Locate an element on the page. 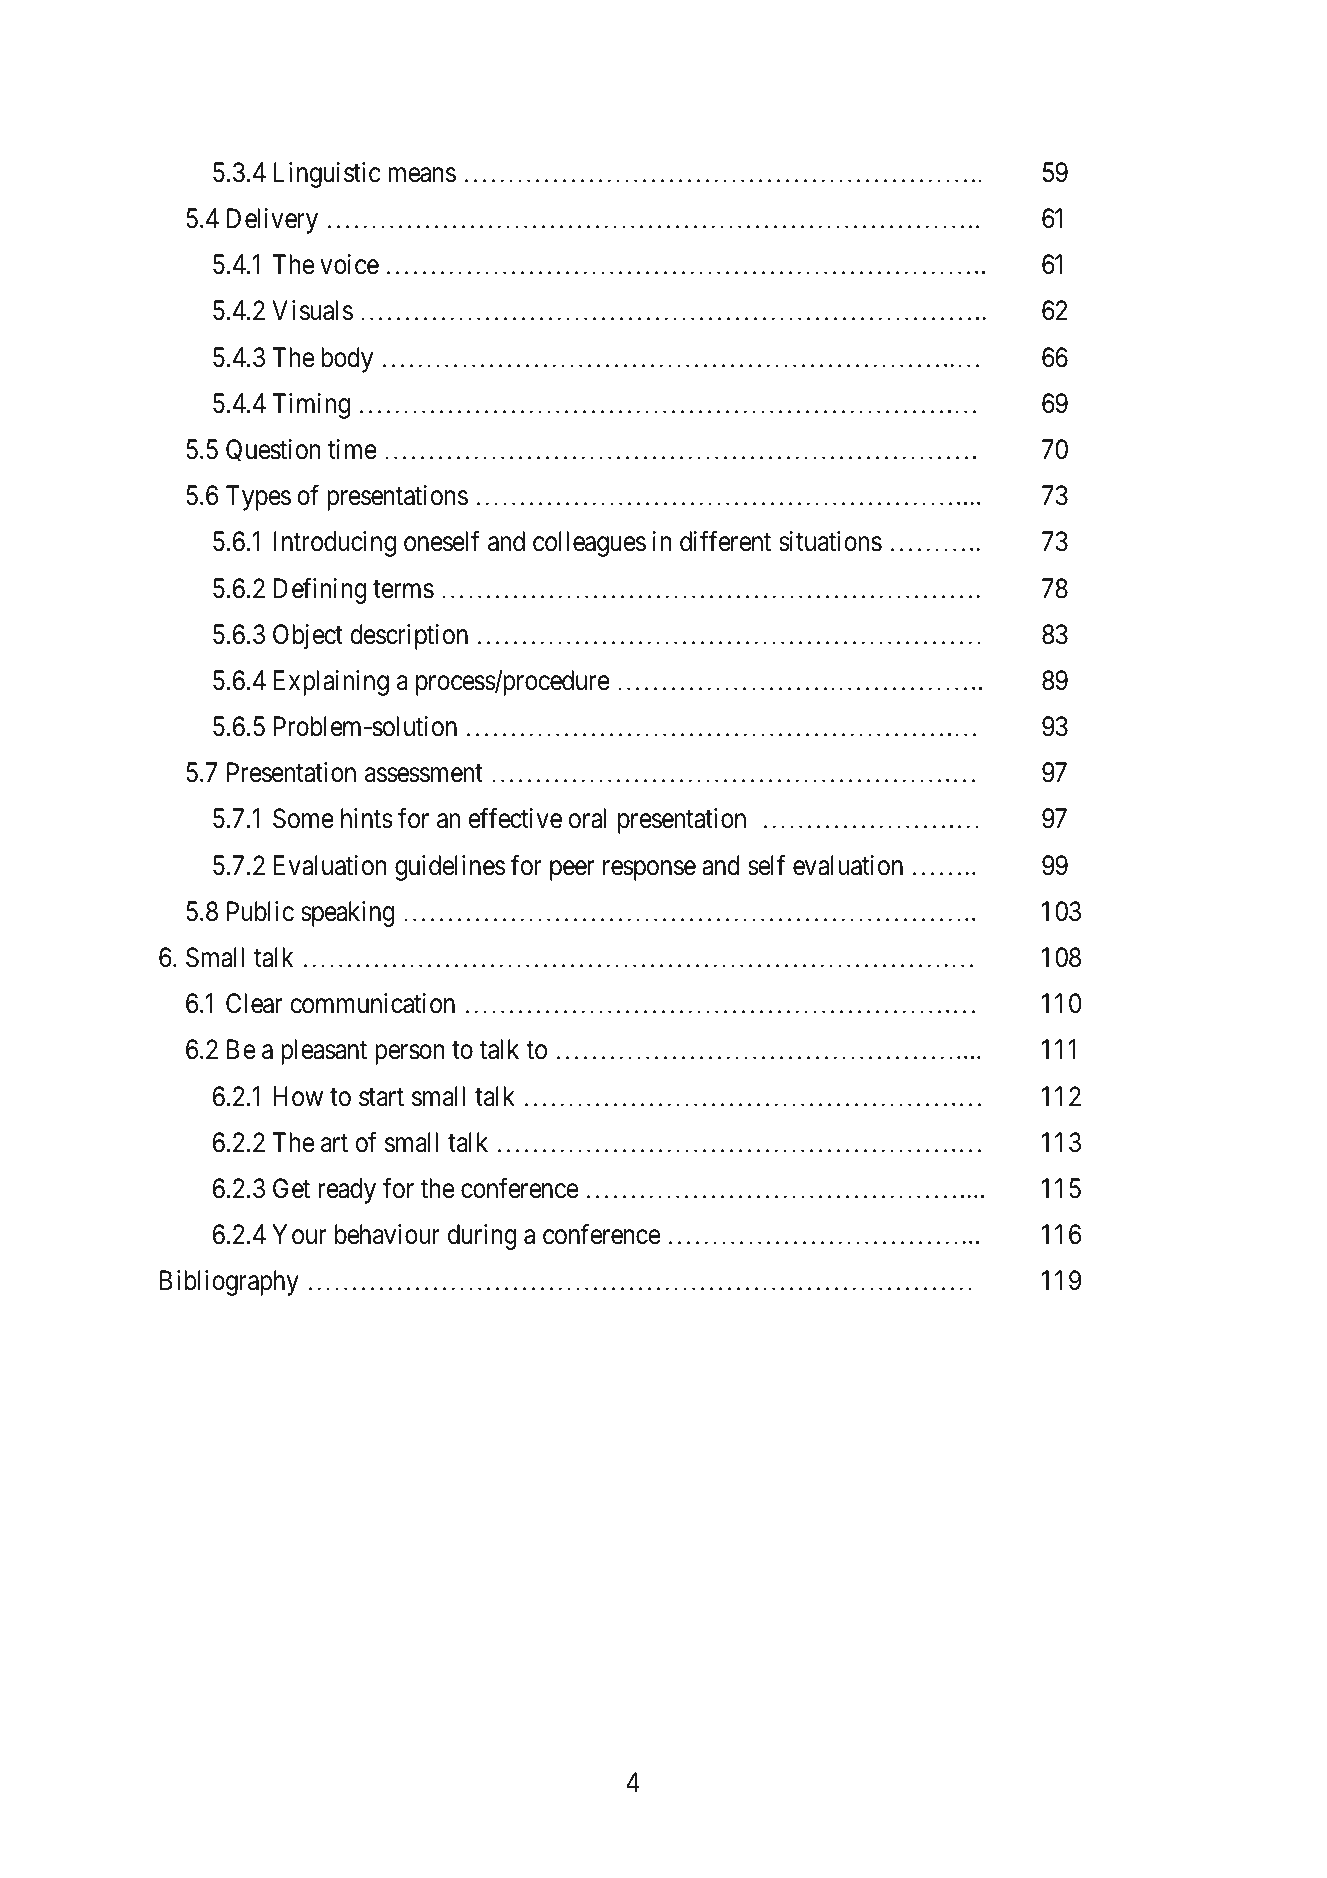 Image resolution: width=1327 pixels, height=1878 pixels. different is located at coordinates (725, 541).
